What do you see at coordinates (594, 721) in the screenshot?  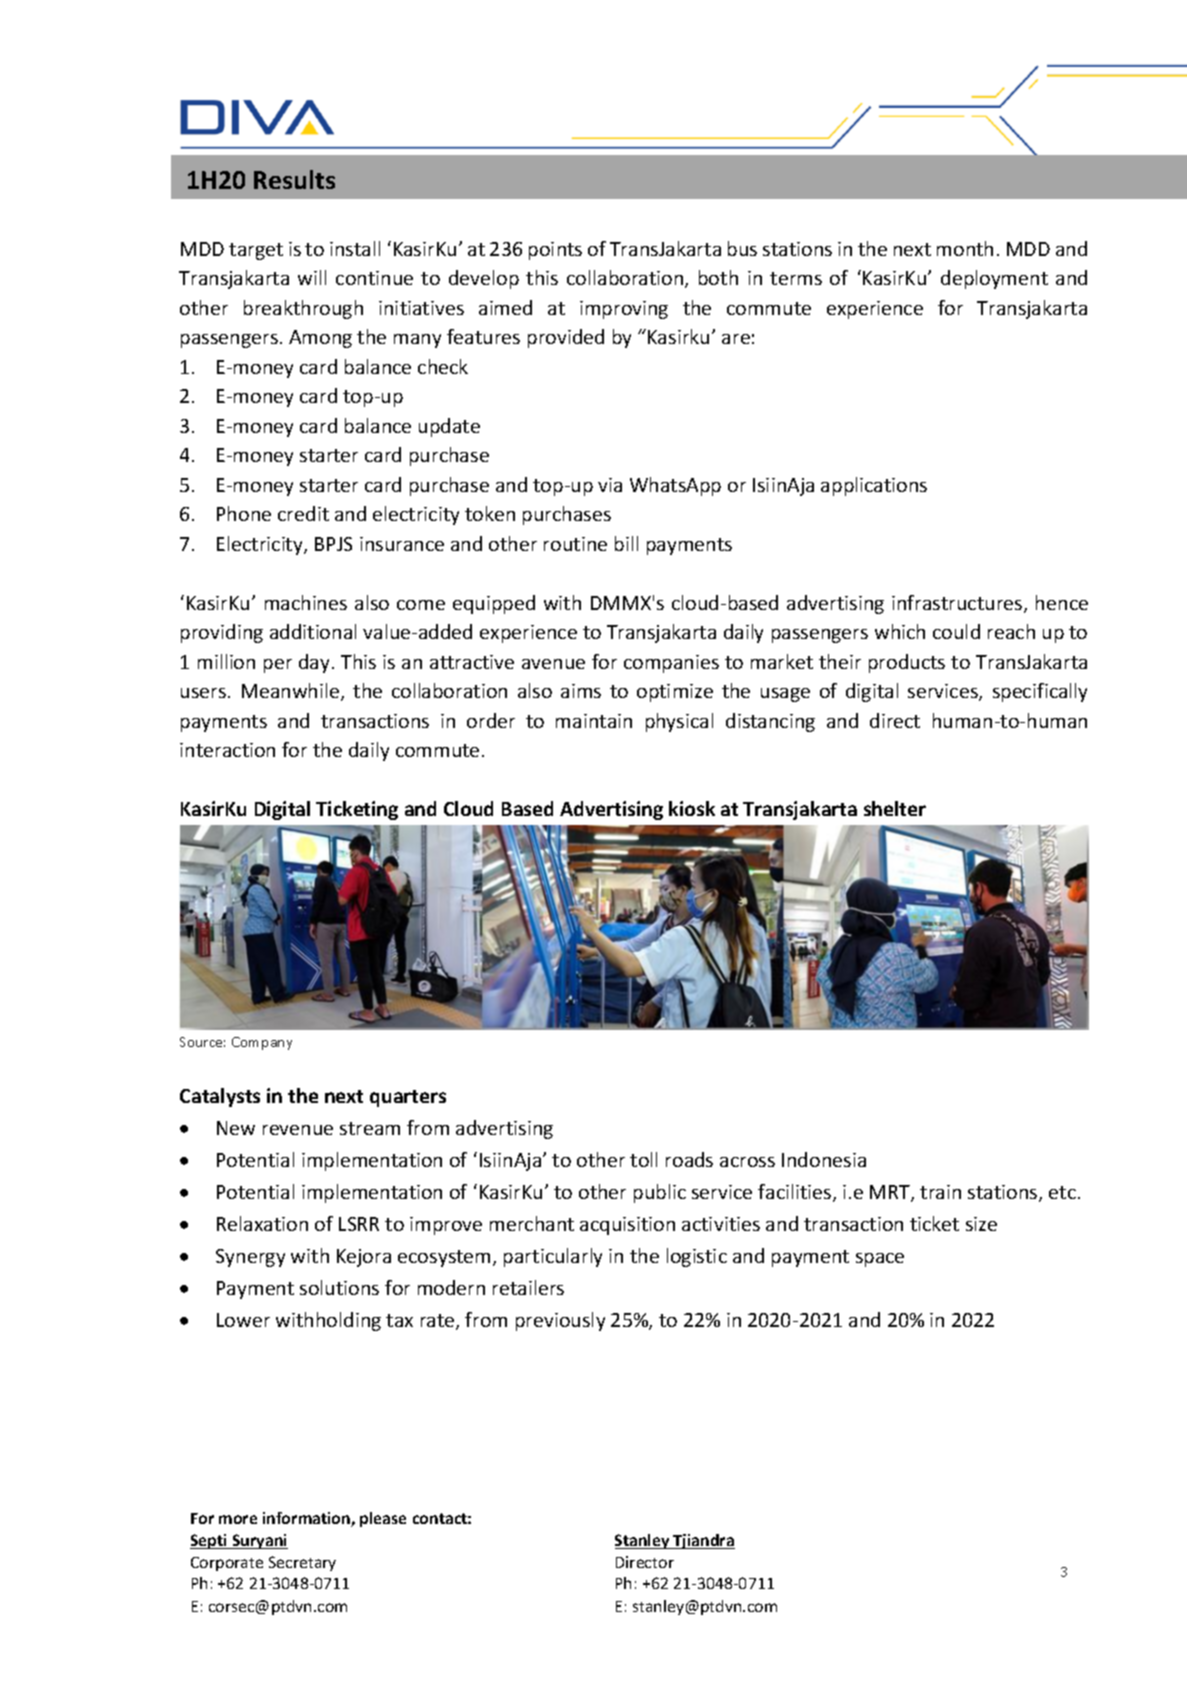 I see `maintain` at bounding box center [594, 721].
